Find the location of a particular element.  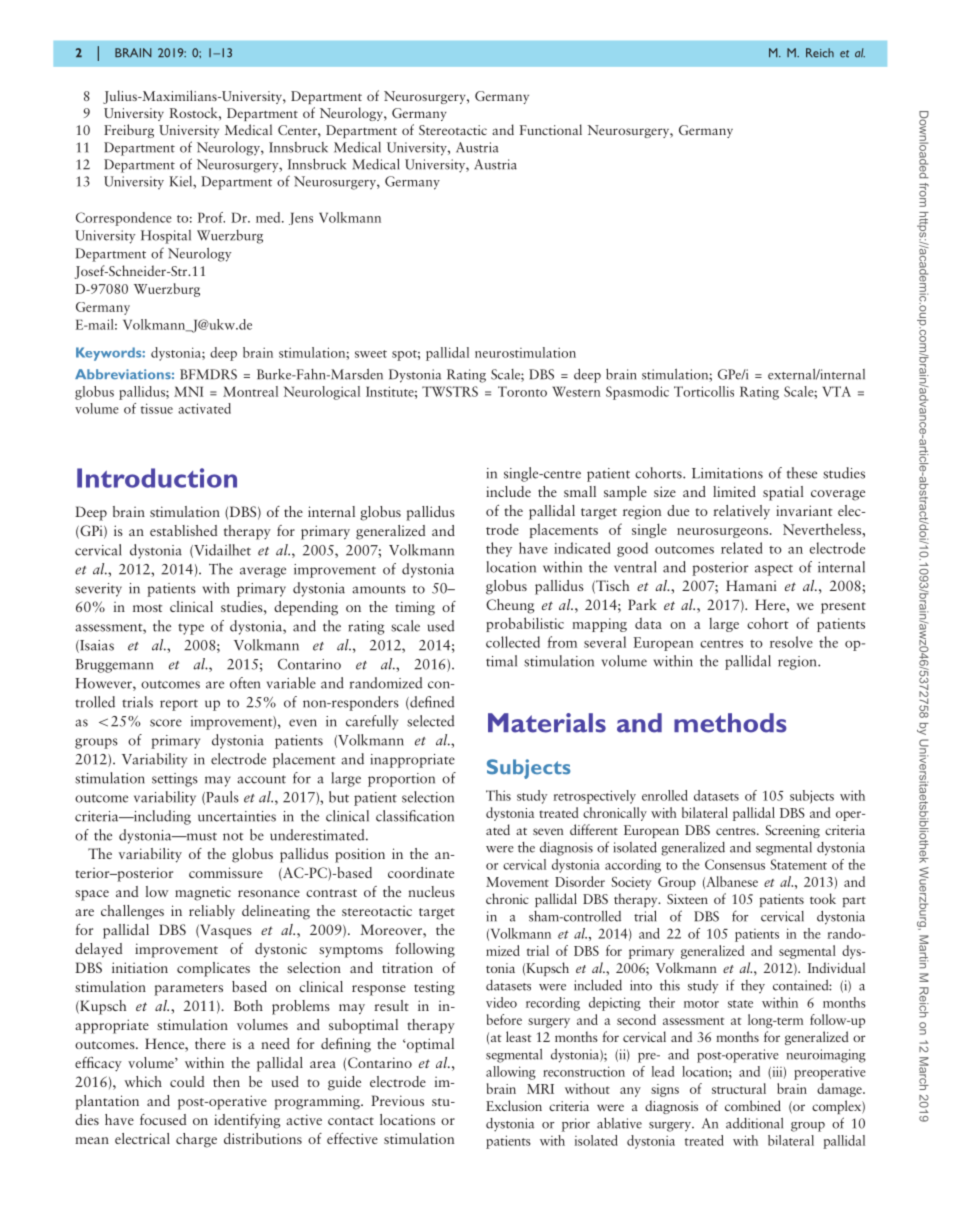

small is located at coordinates (580, 491).
